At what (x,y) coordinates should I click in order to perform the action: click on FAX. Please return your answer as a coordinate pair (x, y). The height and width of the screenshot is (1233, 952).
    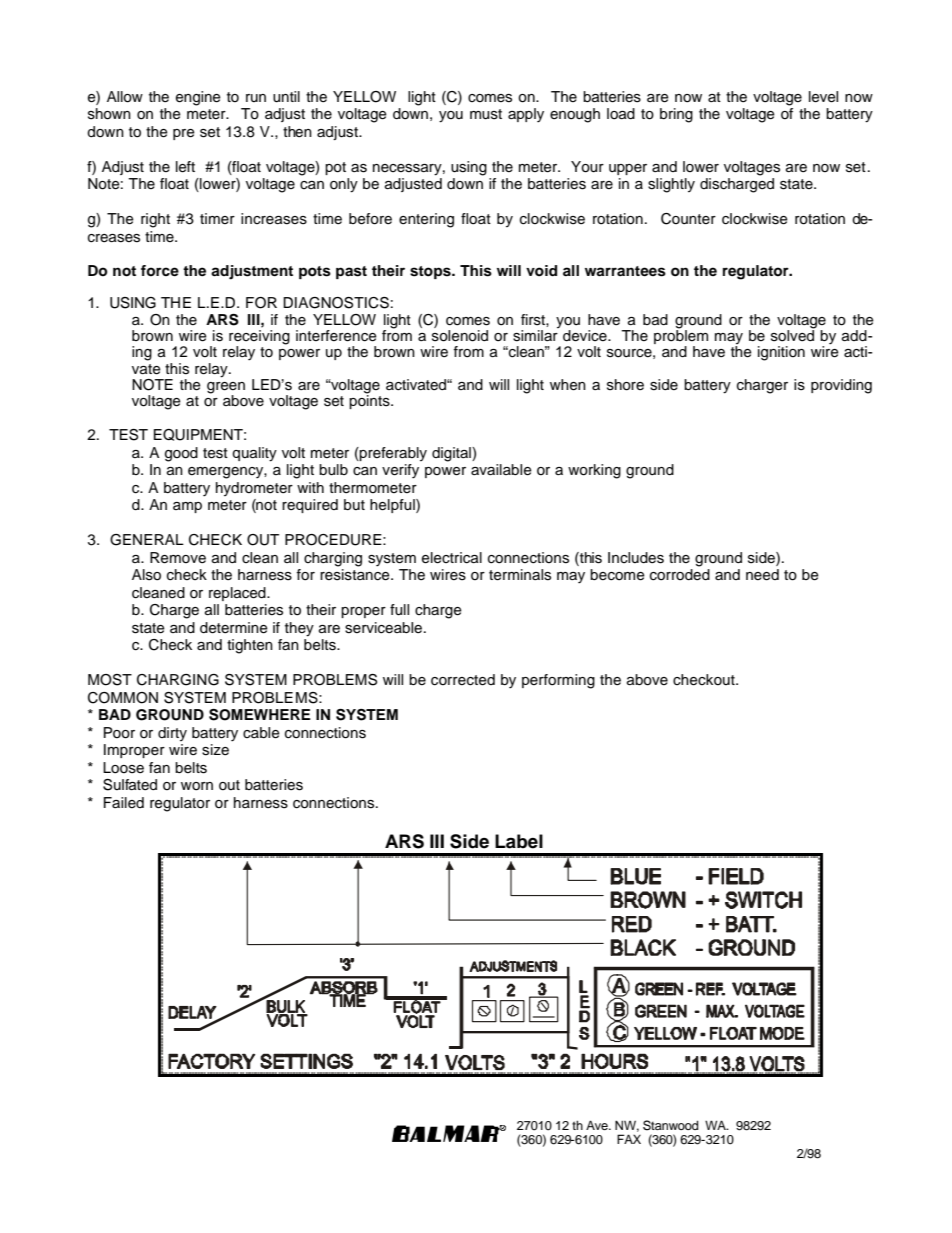
    Looking at the image, I should click on (629, 1139).
